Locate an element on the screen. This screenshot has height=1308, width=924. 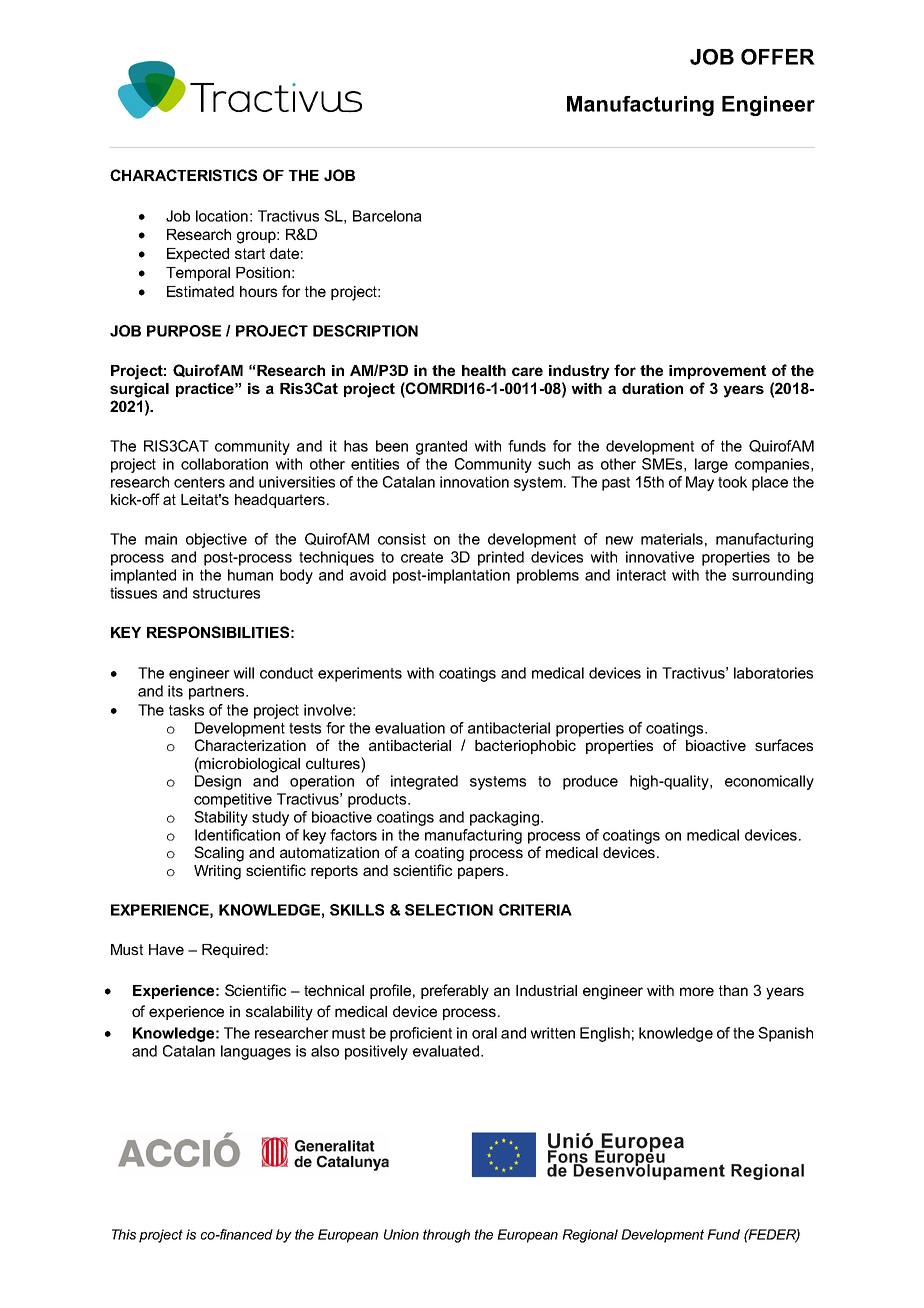
more is located at coordinates (697, 991).
